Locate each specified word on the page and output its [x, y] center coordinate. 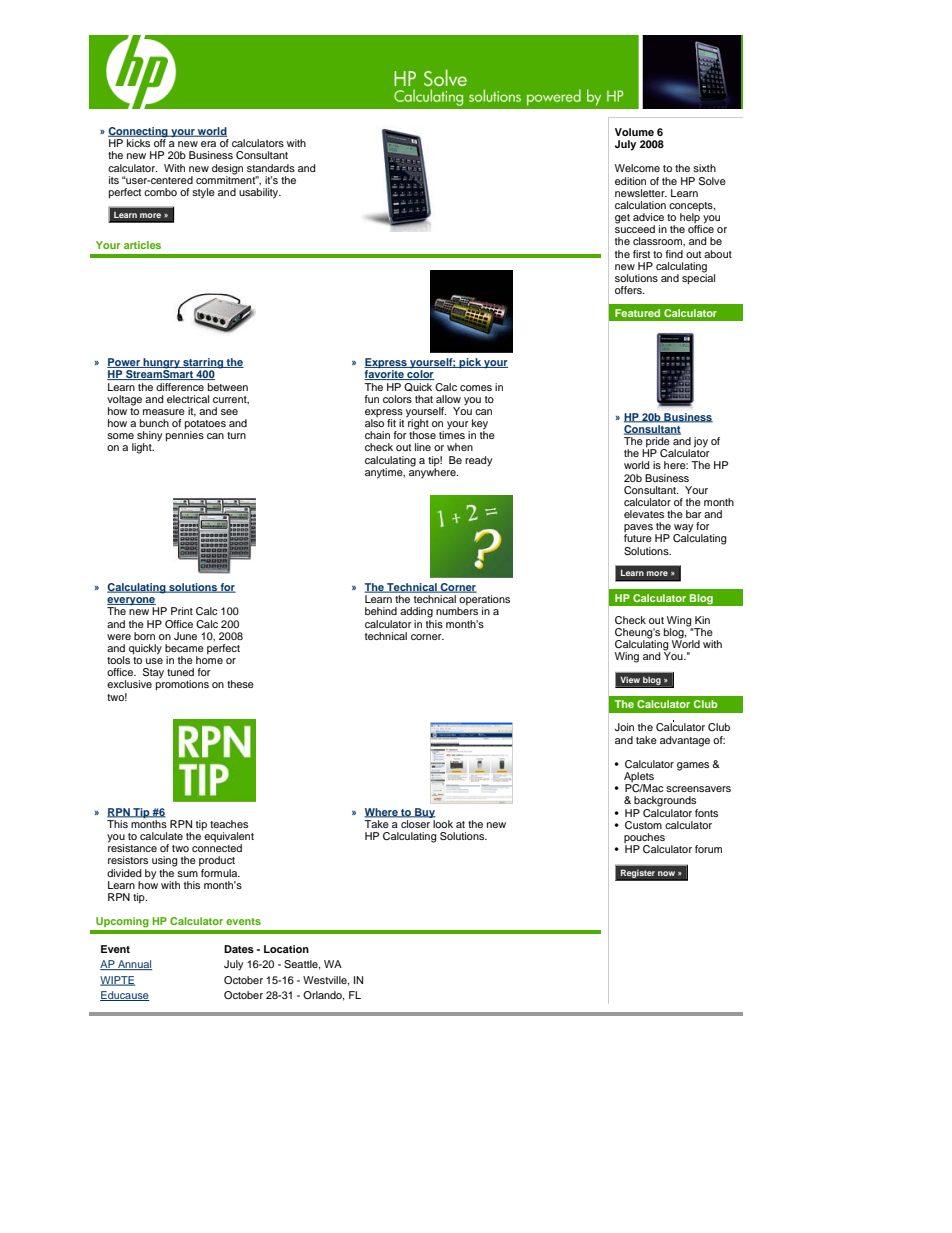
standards [271, 168]
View [630, 680]
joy [701, 442]
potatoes [205, 426]
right [417, 424]
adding [416, 612]
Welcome [637, 168]
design [227, 169]
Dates [239, 949]
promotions [182, 684]
